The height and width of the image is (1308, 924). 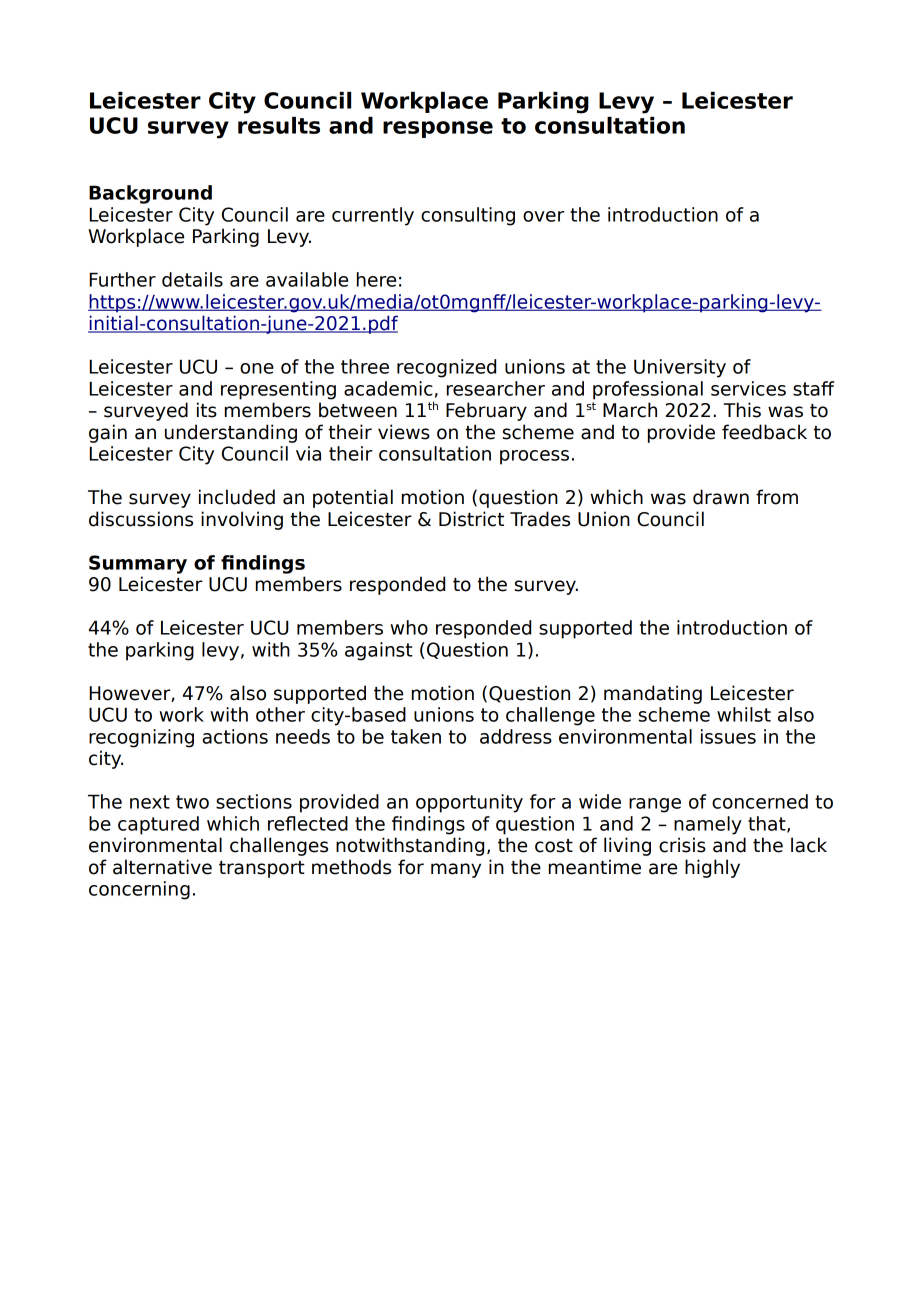 I want to click on response, so click(x=438, y=129).
